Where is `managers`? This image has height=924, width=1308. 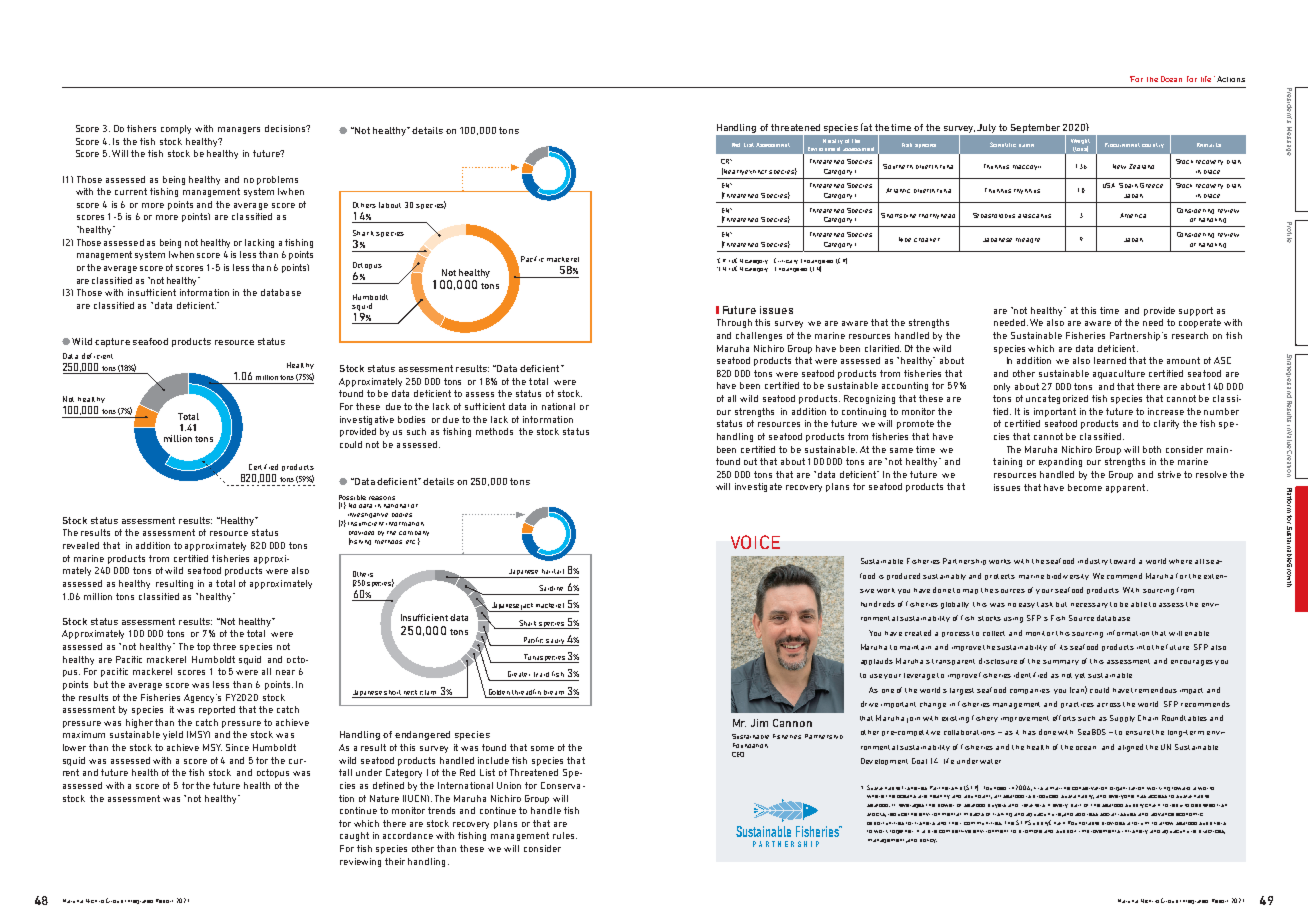
managers is located at coordinates (239, 130).
